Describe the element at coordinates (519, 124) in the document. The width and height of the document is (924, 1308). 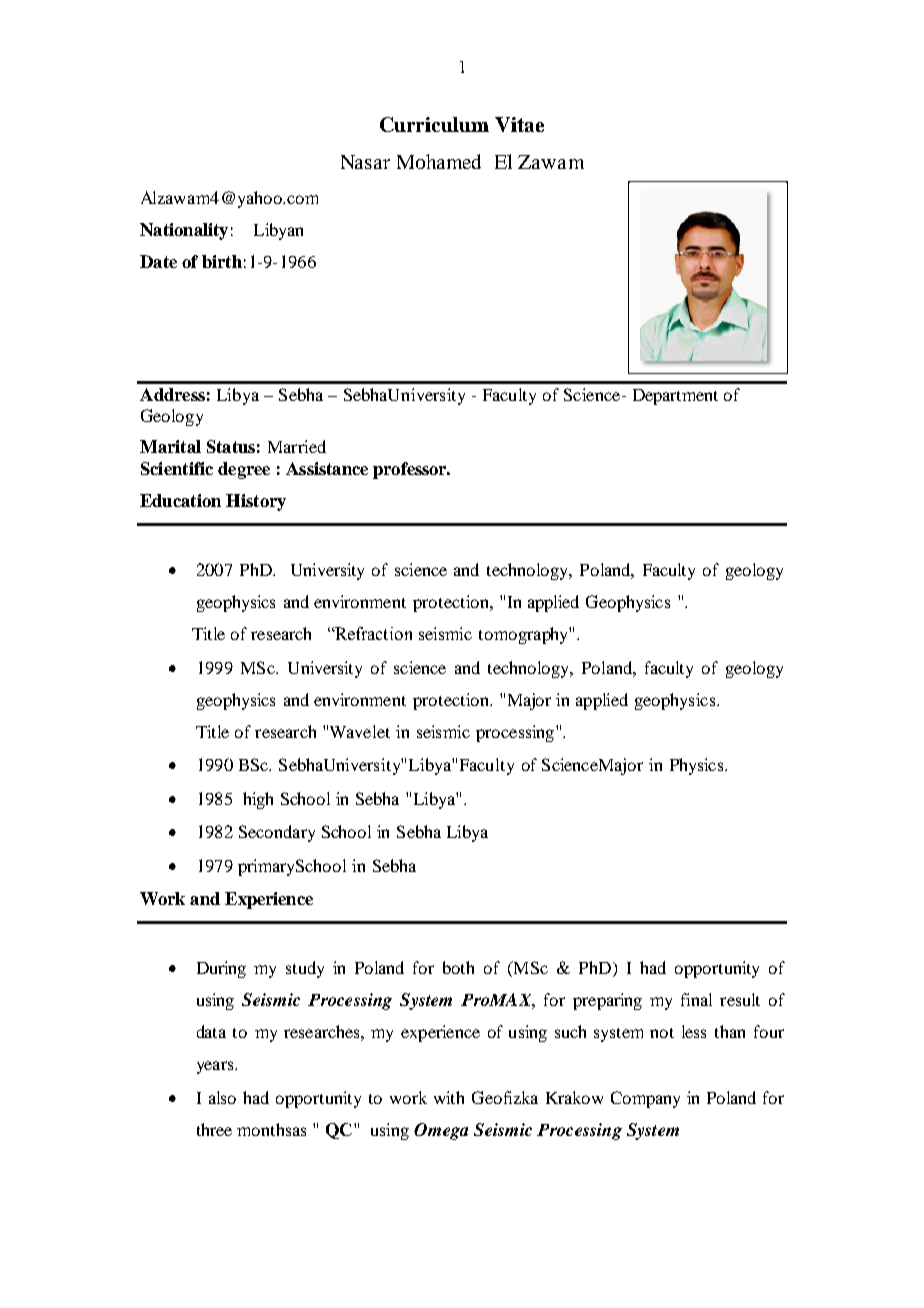
I see `Vitae` at that location.
